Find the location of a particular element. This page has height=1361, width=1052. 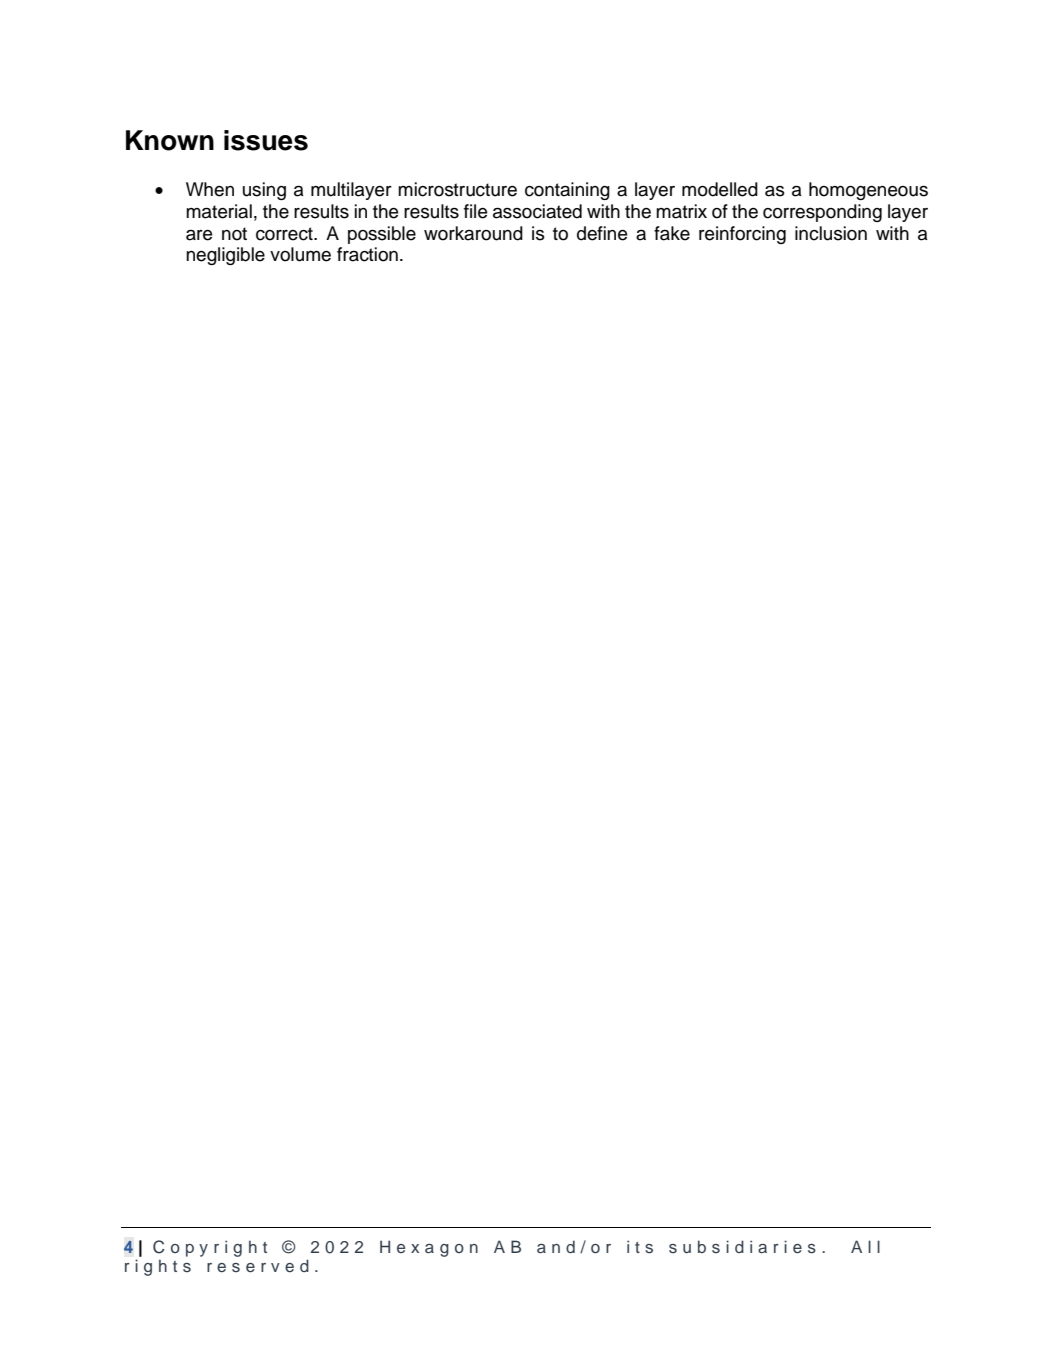

issues is located at coordinates (266, 140).
